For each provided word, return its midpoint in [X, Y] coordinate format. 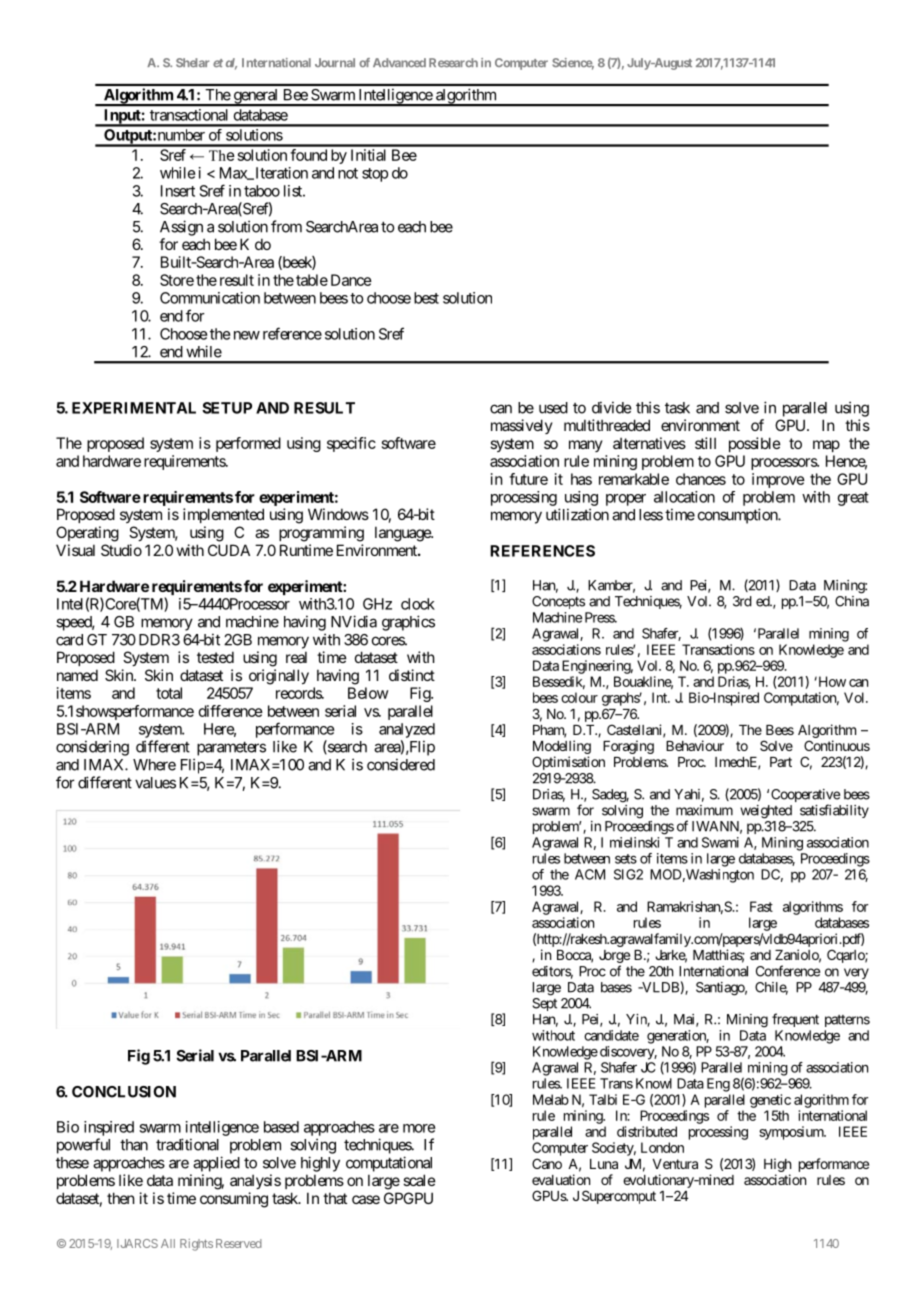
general [256, 97]
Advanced [399, 62]
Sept [544, 1004]
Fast [761, 906]
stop [375, 175]
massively [522, 426]
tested [215, 657]
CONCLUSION [124, 1092]
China [852, 601]
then [120, 1198]
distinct [412, 675]
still [705, 443]
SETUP [227, 408]
